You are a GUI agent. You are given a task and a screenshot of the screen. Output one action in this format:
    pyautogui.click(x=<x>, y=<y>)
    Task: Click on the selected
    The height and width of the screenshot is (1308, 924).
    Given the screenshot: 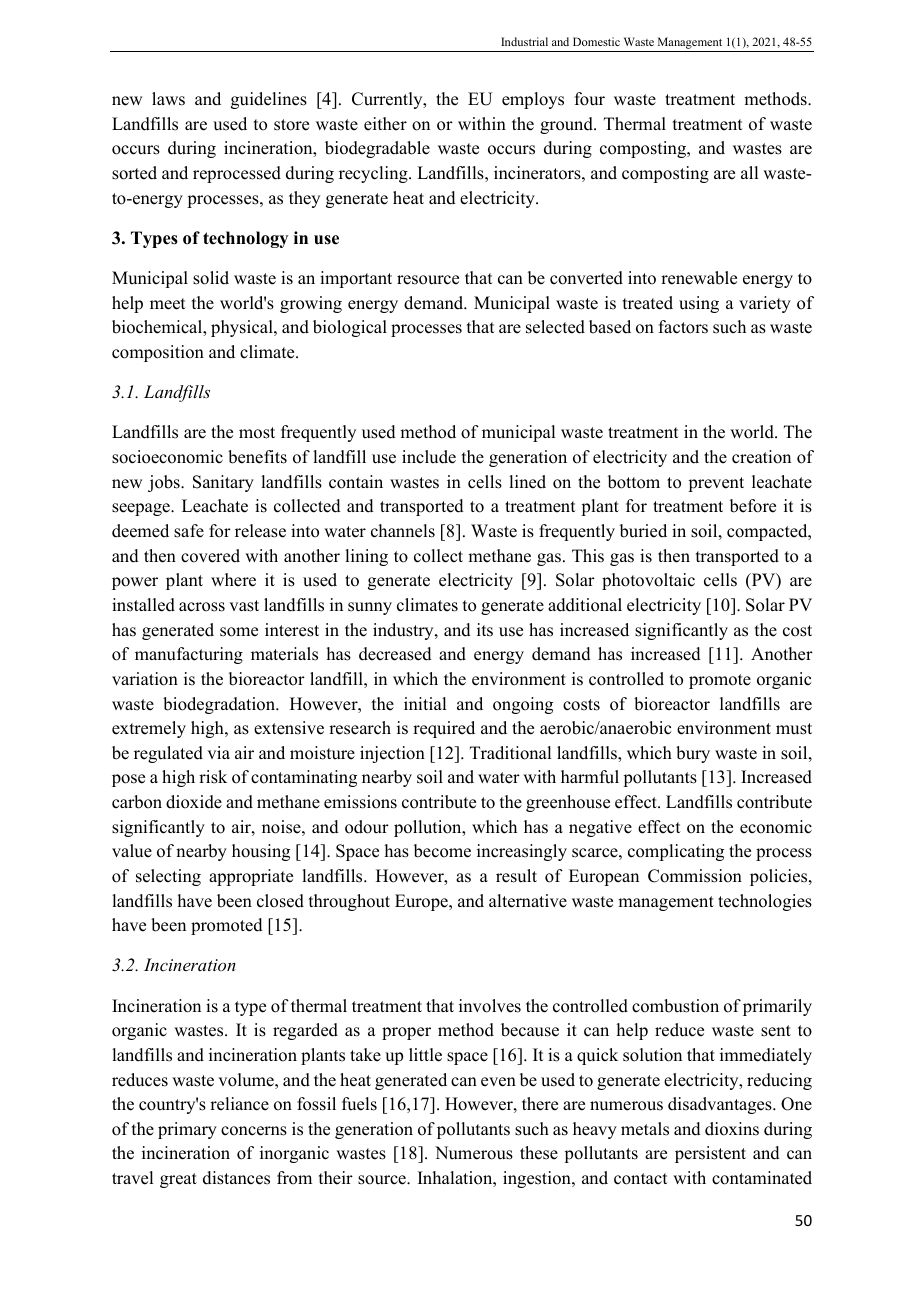 What is the action you would take?
    pyautogui.click(x=555, y=327)
